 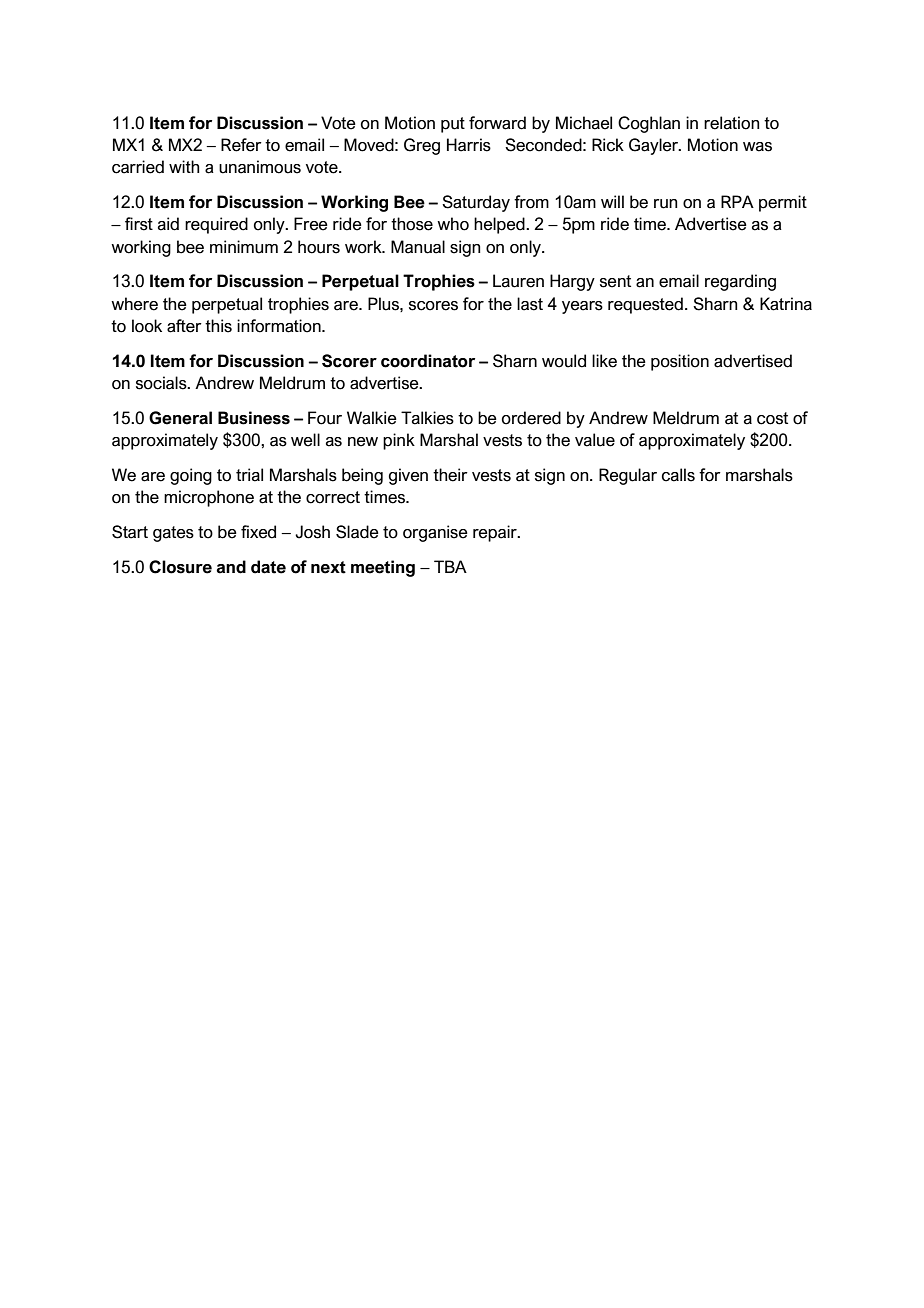 What do you see at coordinates (666, 204) in the screenshot?
I see `run` at bounding box center [666, 204].
